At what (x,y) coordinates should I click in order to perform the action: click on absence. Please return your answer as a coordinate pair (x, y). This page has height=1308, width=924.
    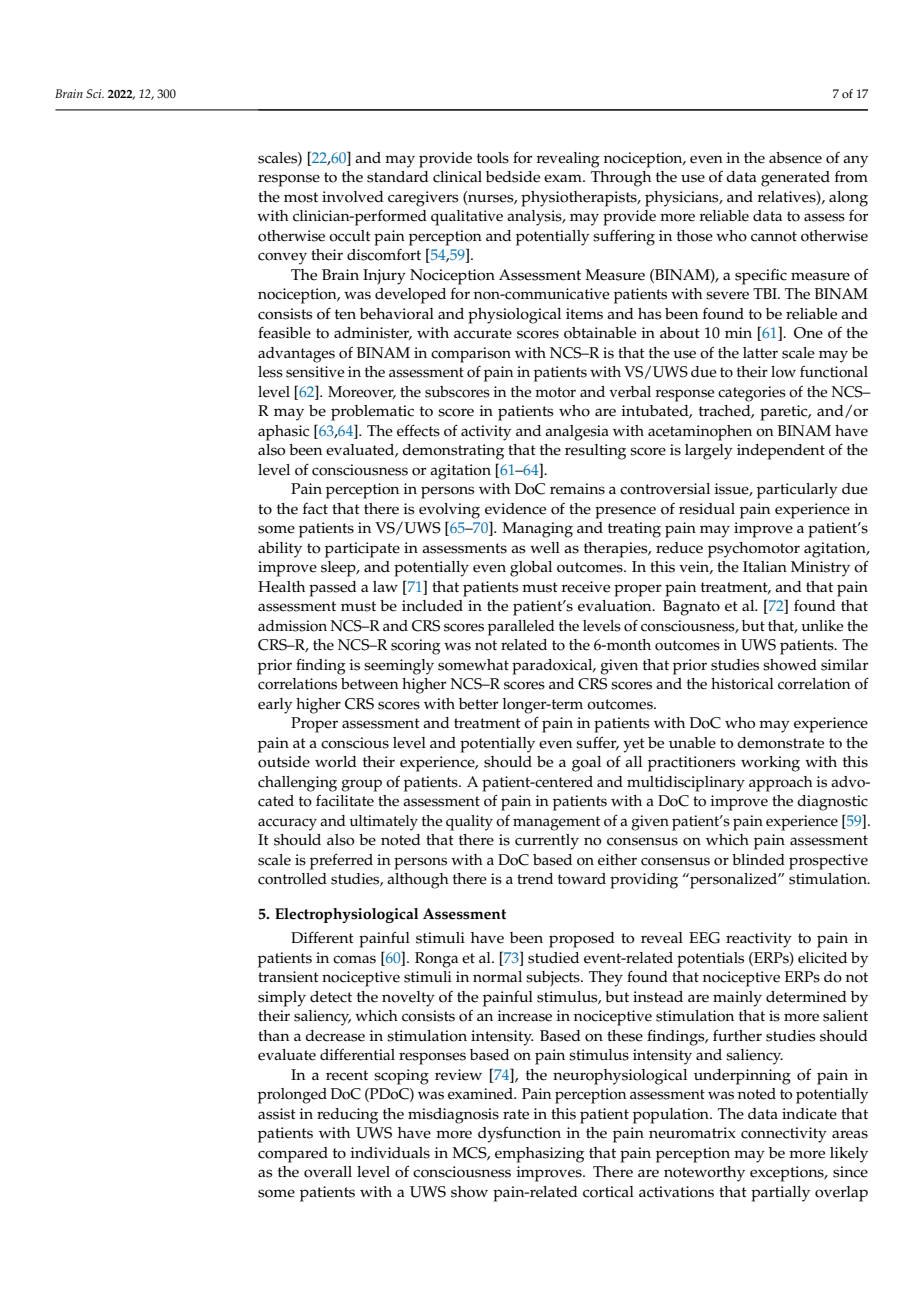
    Looking at the image, I should click on (795, 158).
